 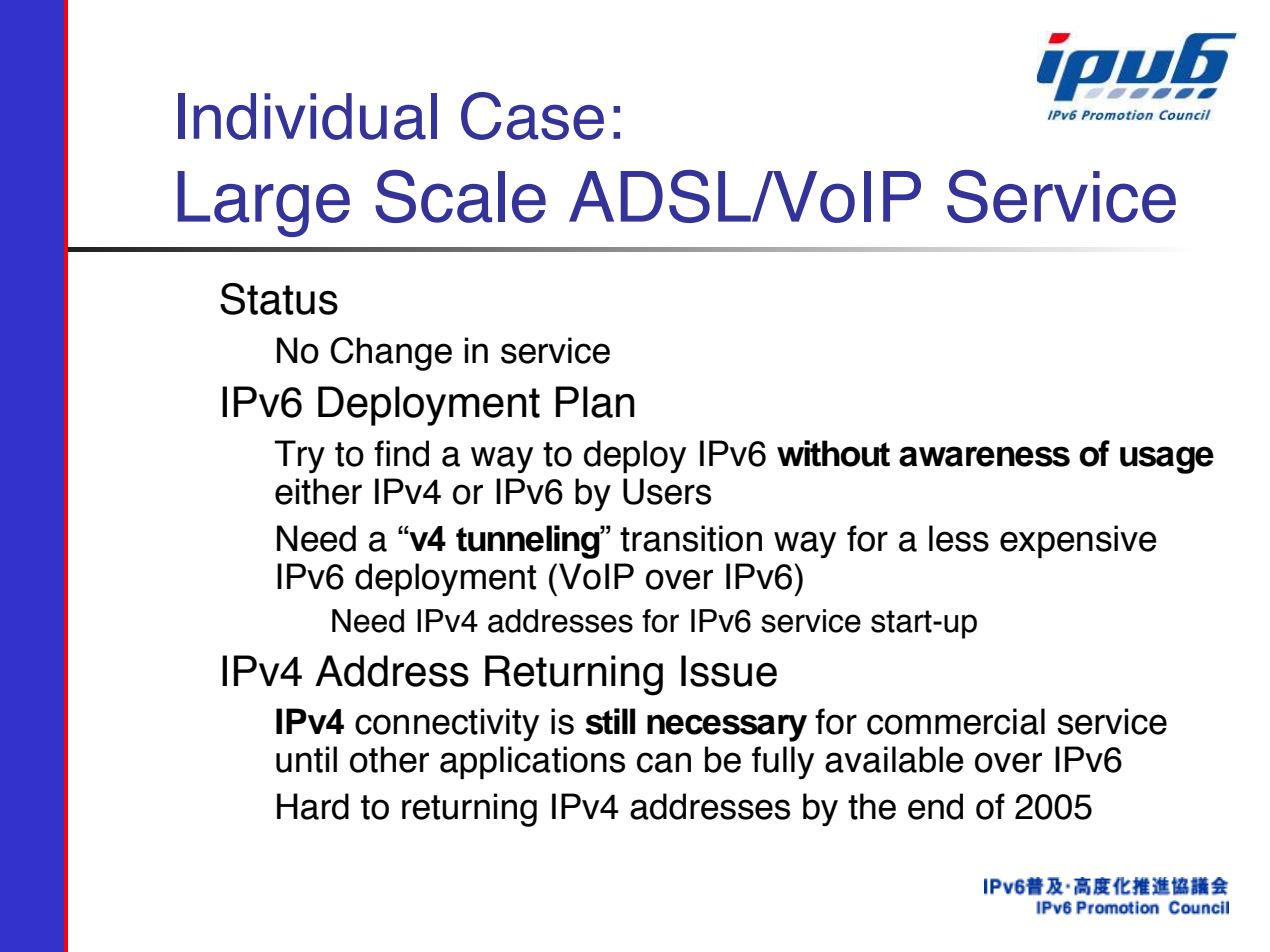 What do you see at coordinates (664, 762) in the page?
I see `can` at bounding box center [664, 762].
